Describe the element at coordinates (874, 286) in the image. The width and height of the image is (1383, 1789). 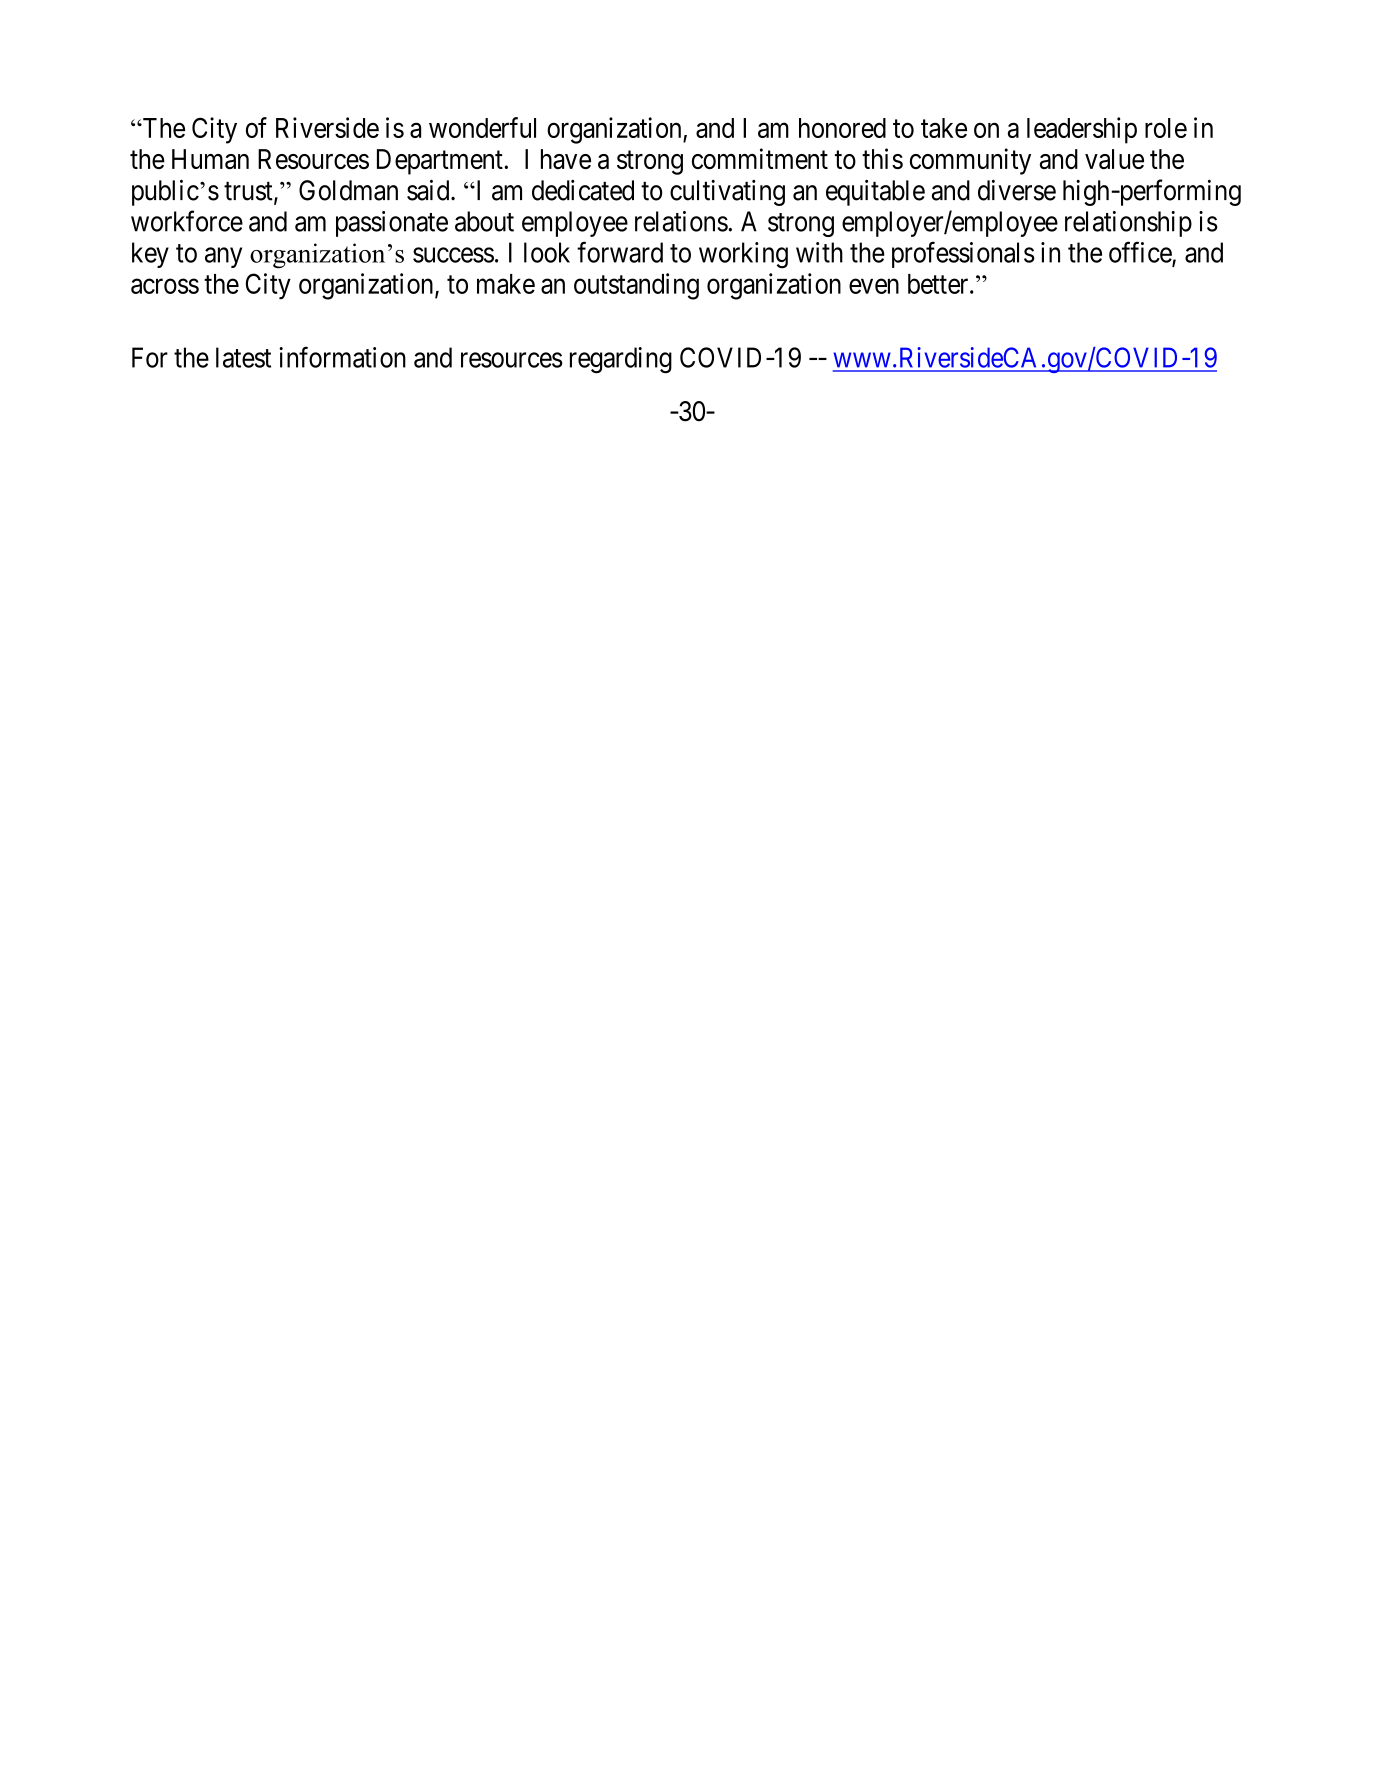
I see `even` at that location.
